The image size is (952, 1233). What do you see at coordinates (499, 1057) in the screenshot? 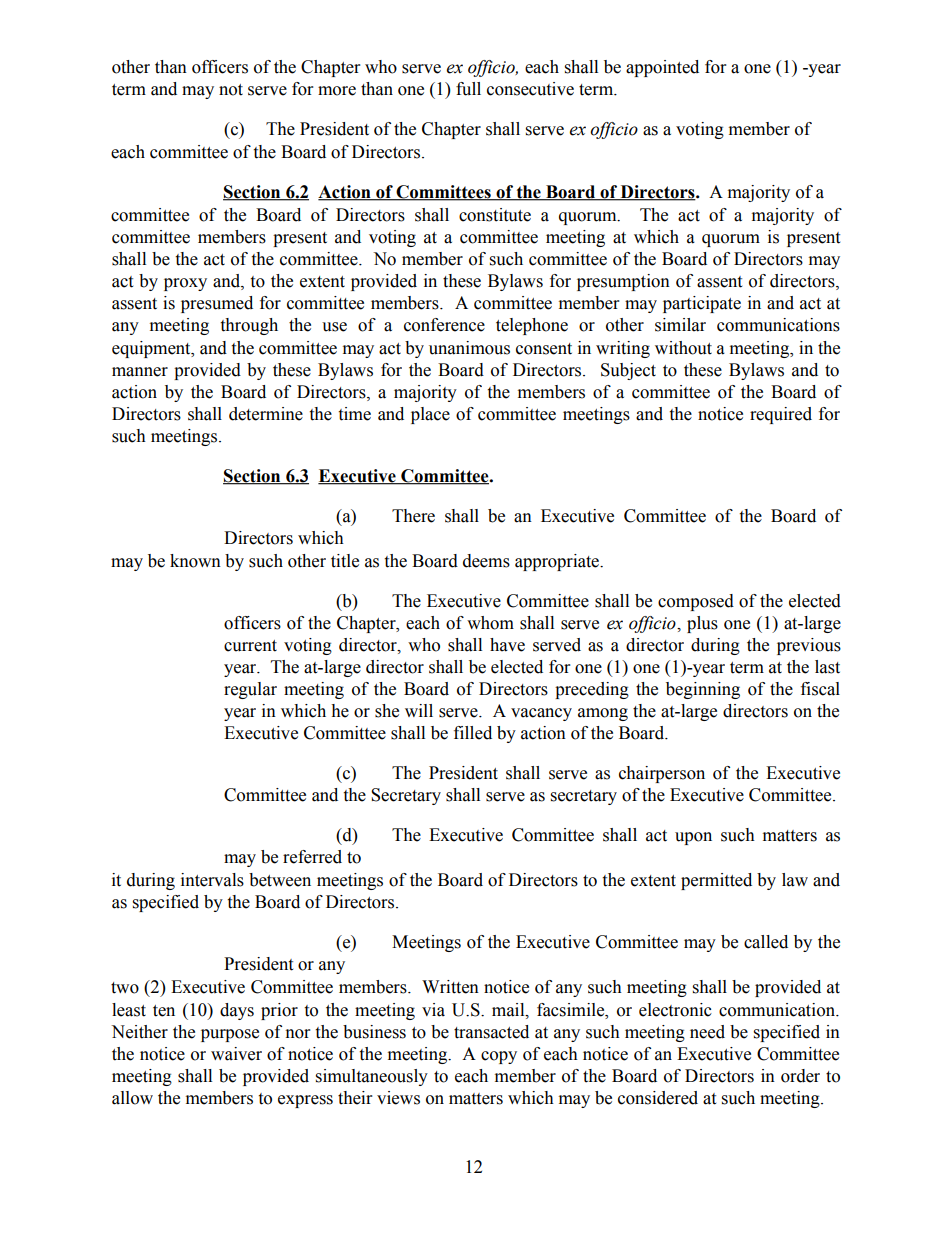
I see `copy` at bounding box center [499, 1057].
